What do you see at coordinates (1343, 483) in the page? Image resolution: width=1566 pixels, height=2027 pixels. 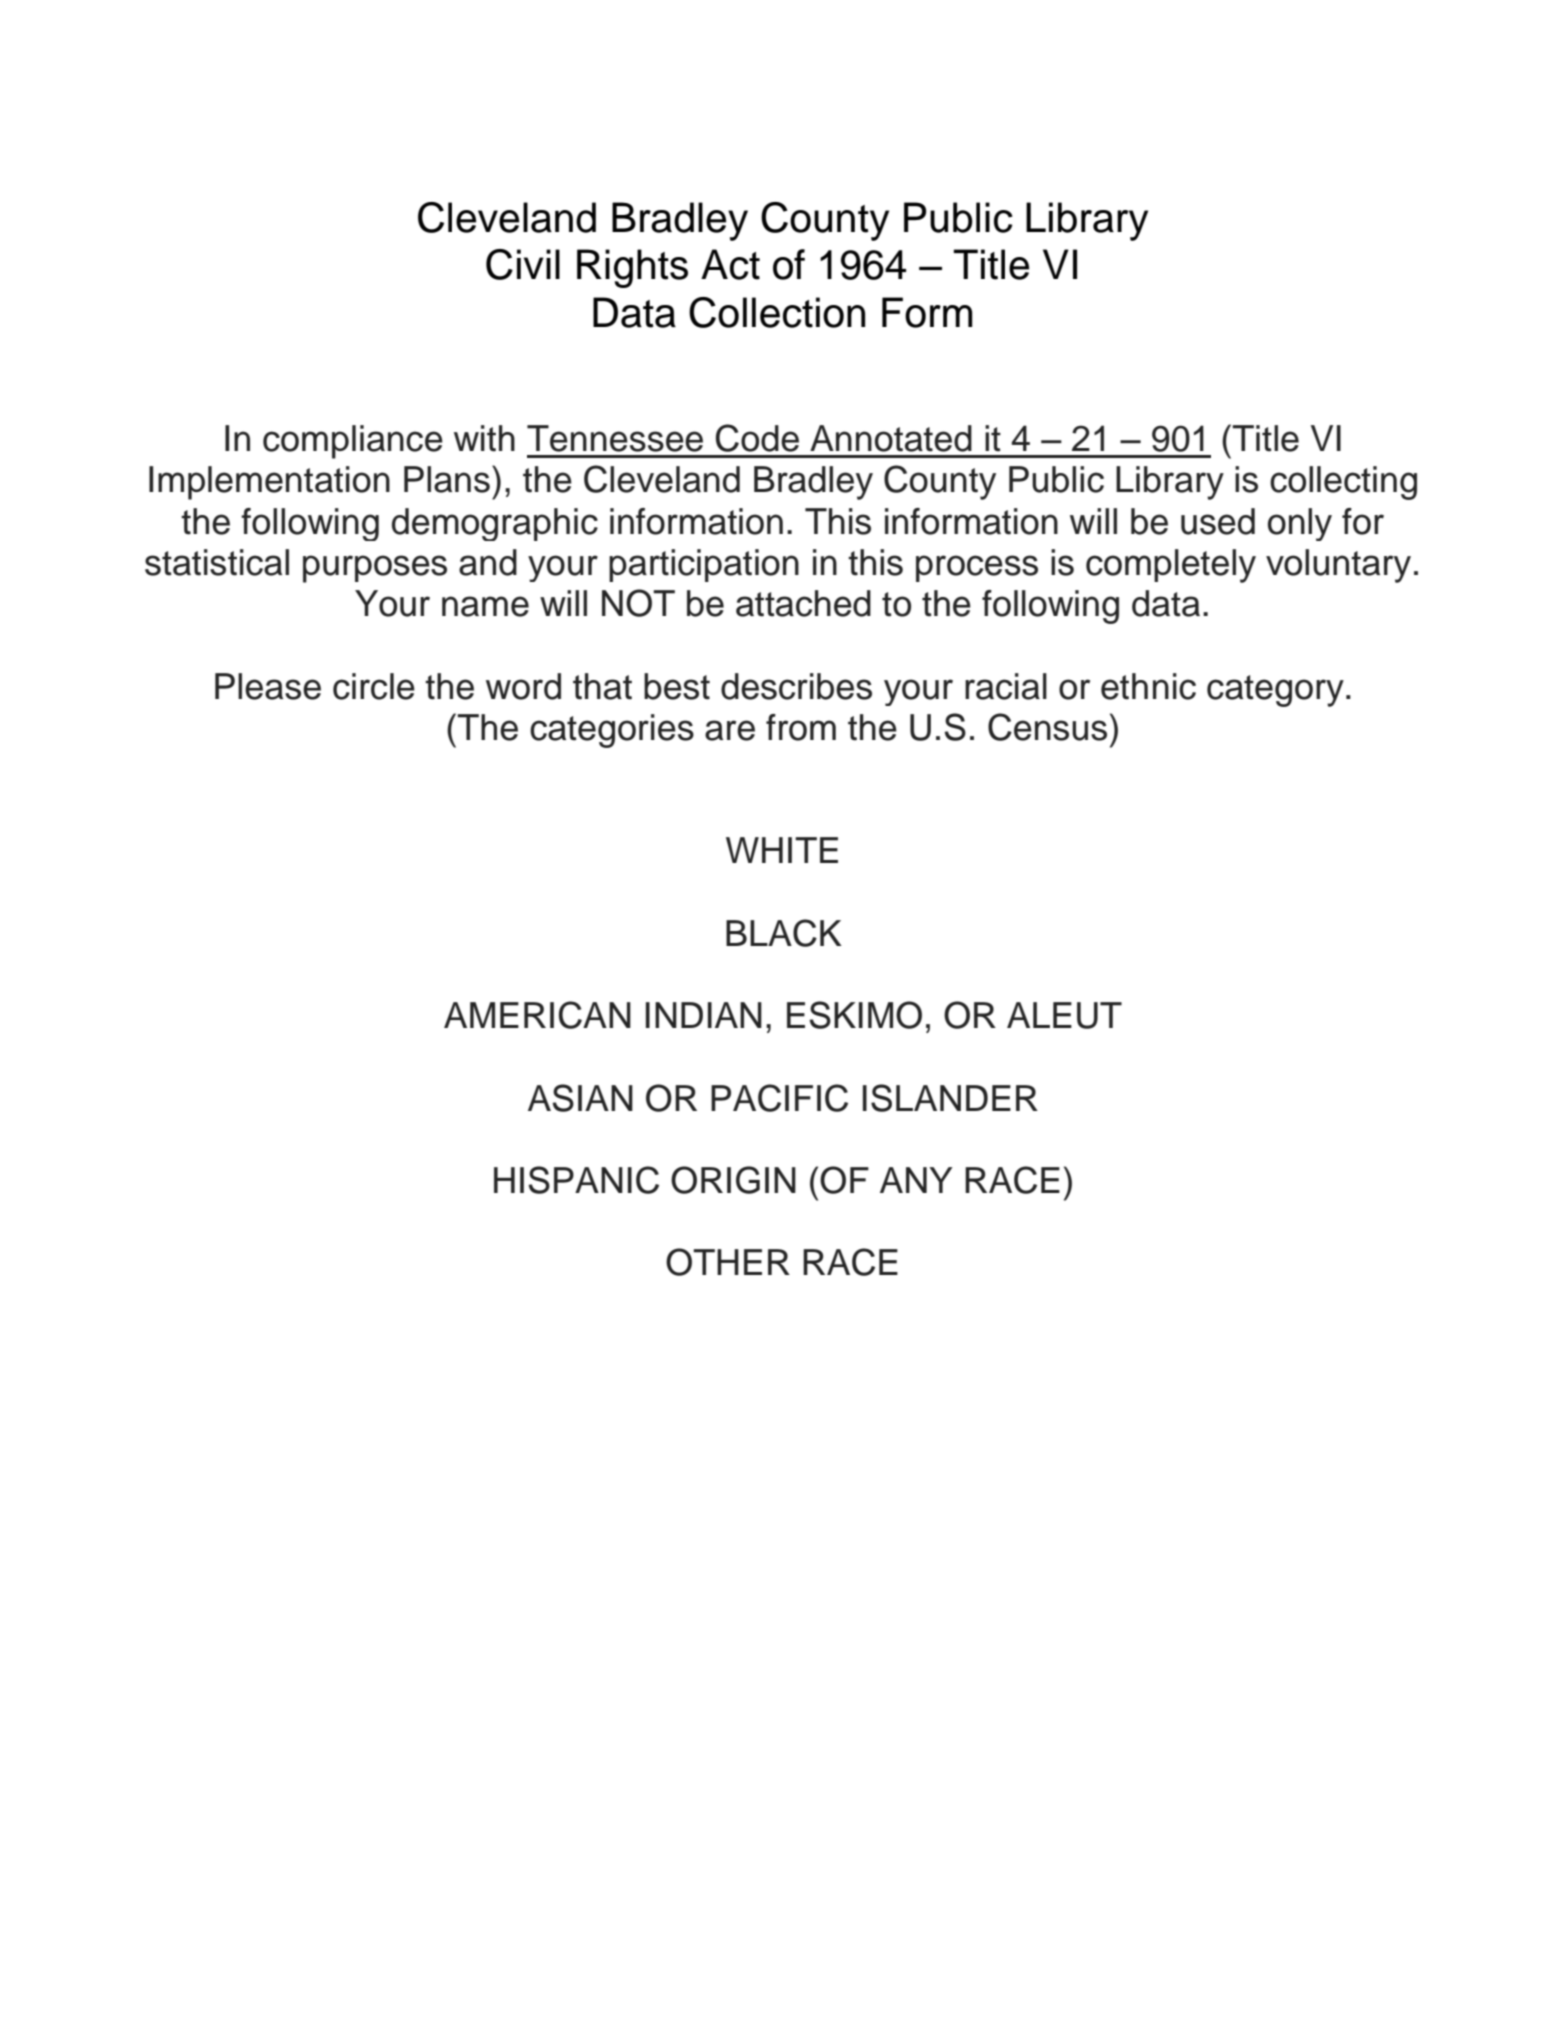 I see `collecting` at bounding box center [1343, 483].
